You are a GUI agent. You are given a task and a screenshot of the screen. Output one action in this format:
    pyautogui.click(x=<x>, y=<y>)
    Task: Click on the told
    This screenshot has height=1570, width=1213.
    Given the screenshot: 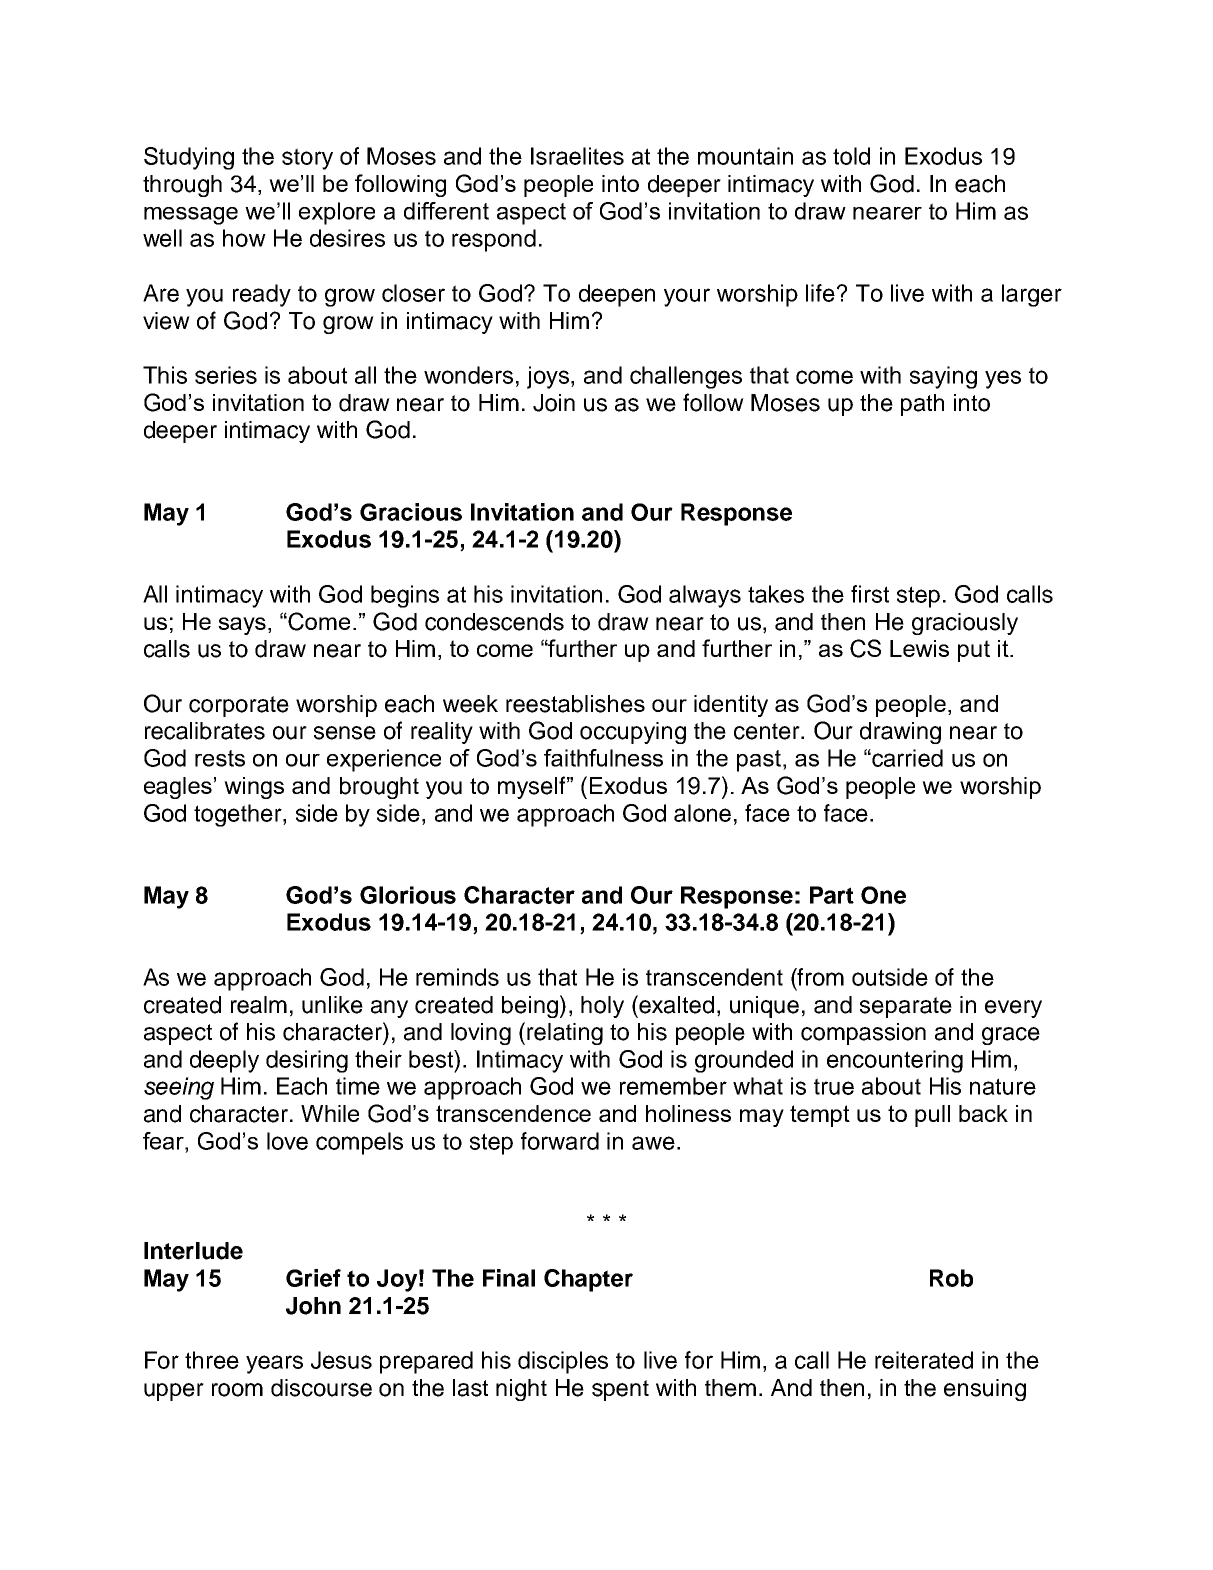 What is the action you would take?
    pyautogui.click(x=851, y=156)
